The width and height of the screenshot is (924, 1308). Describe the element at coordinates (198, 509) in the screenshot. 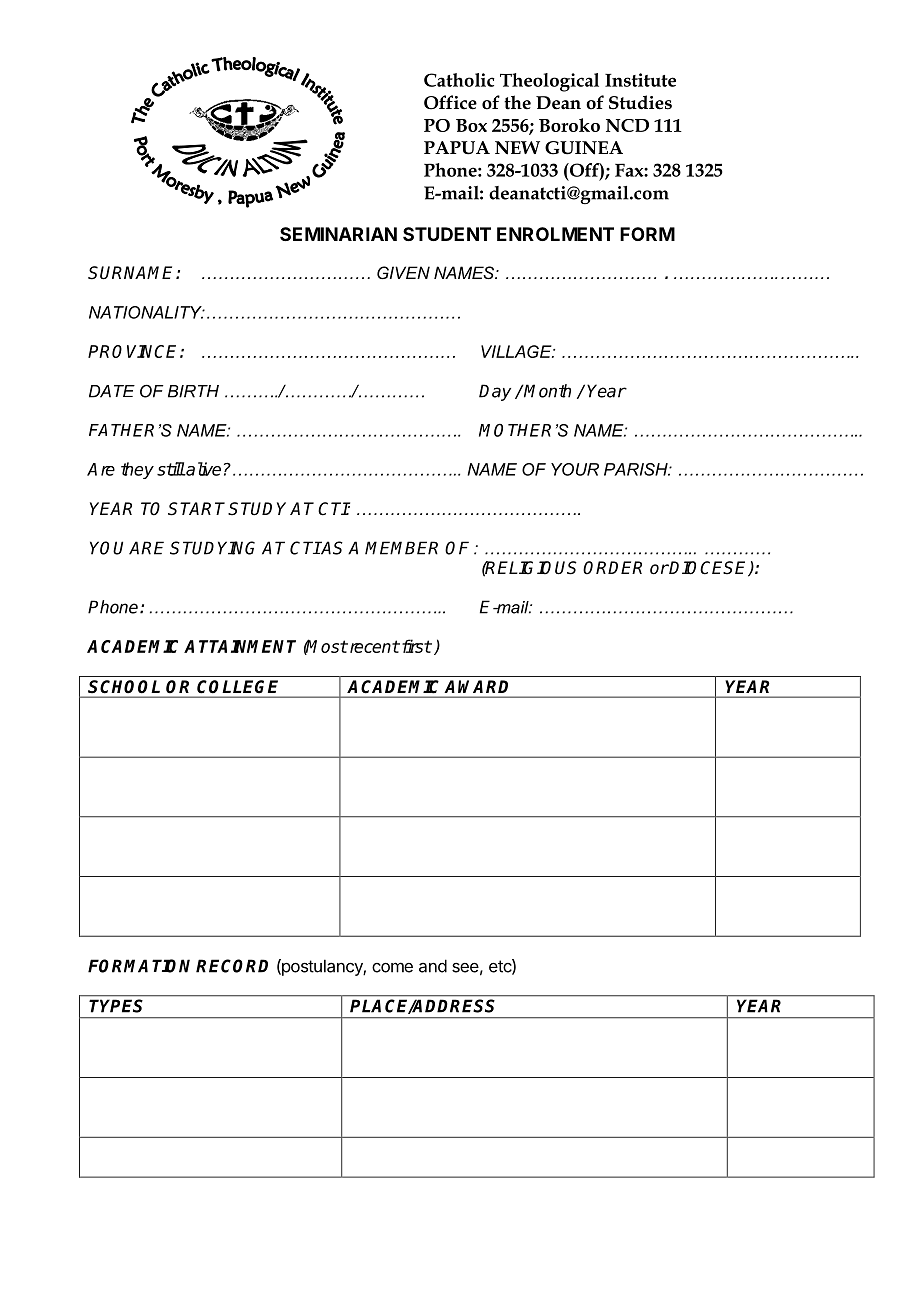

I see `START` at that location.
